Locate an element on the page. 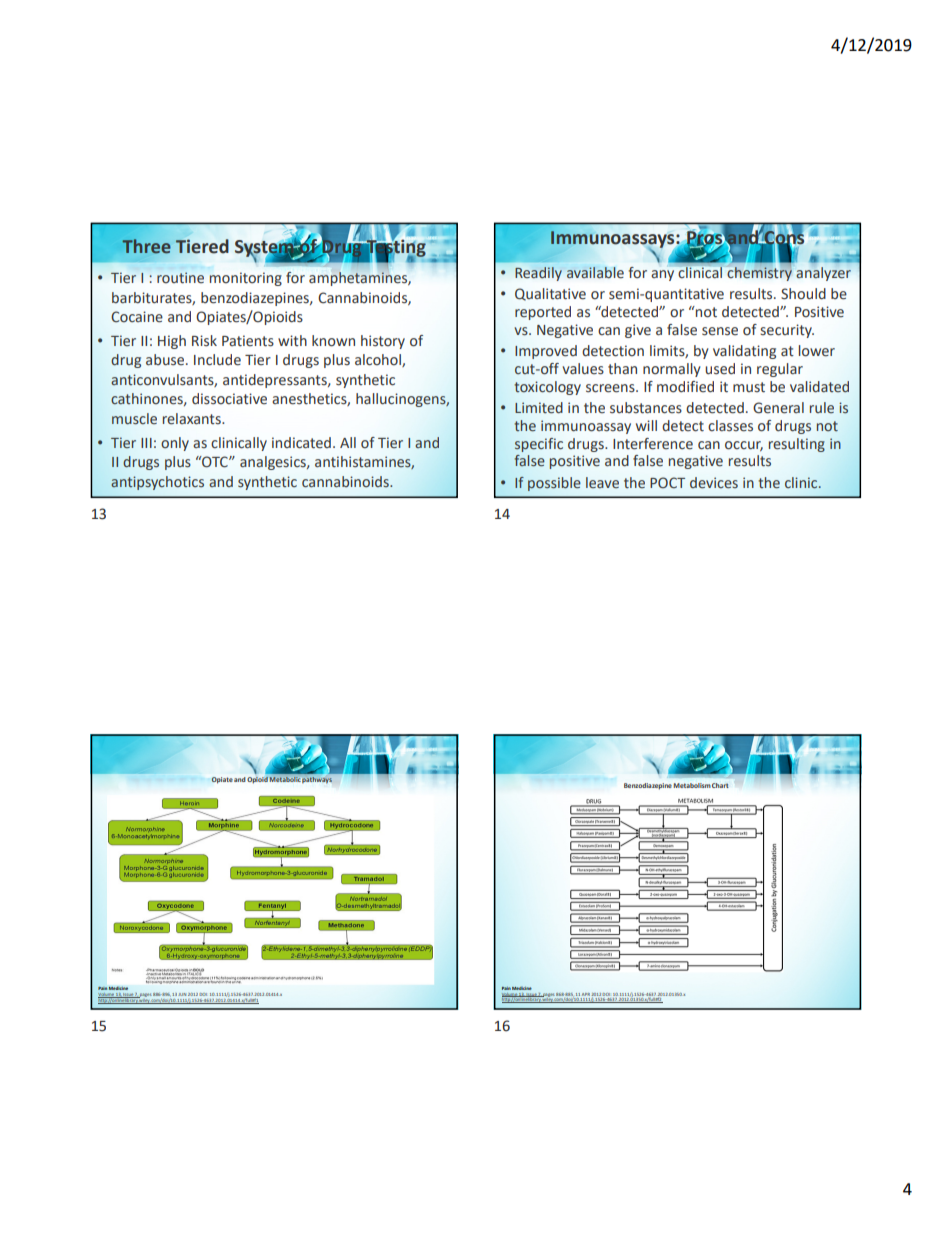 This page has width=952, height=1233. devices is located at coordinates (714, 483).
